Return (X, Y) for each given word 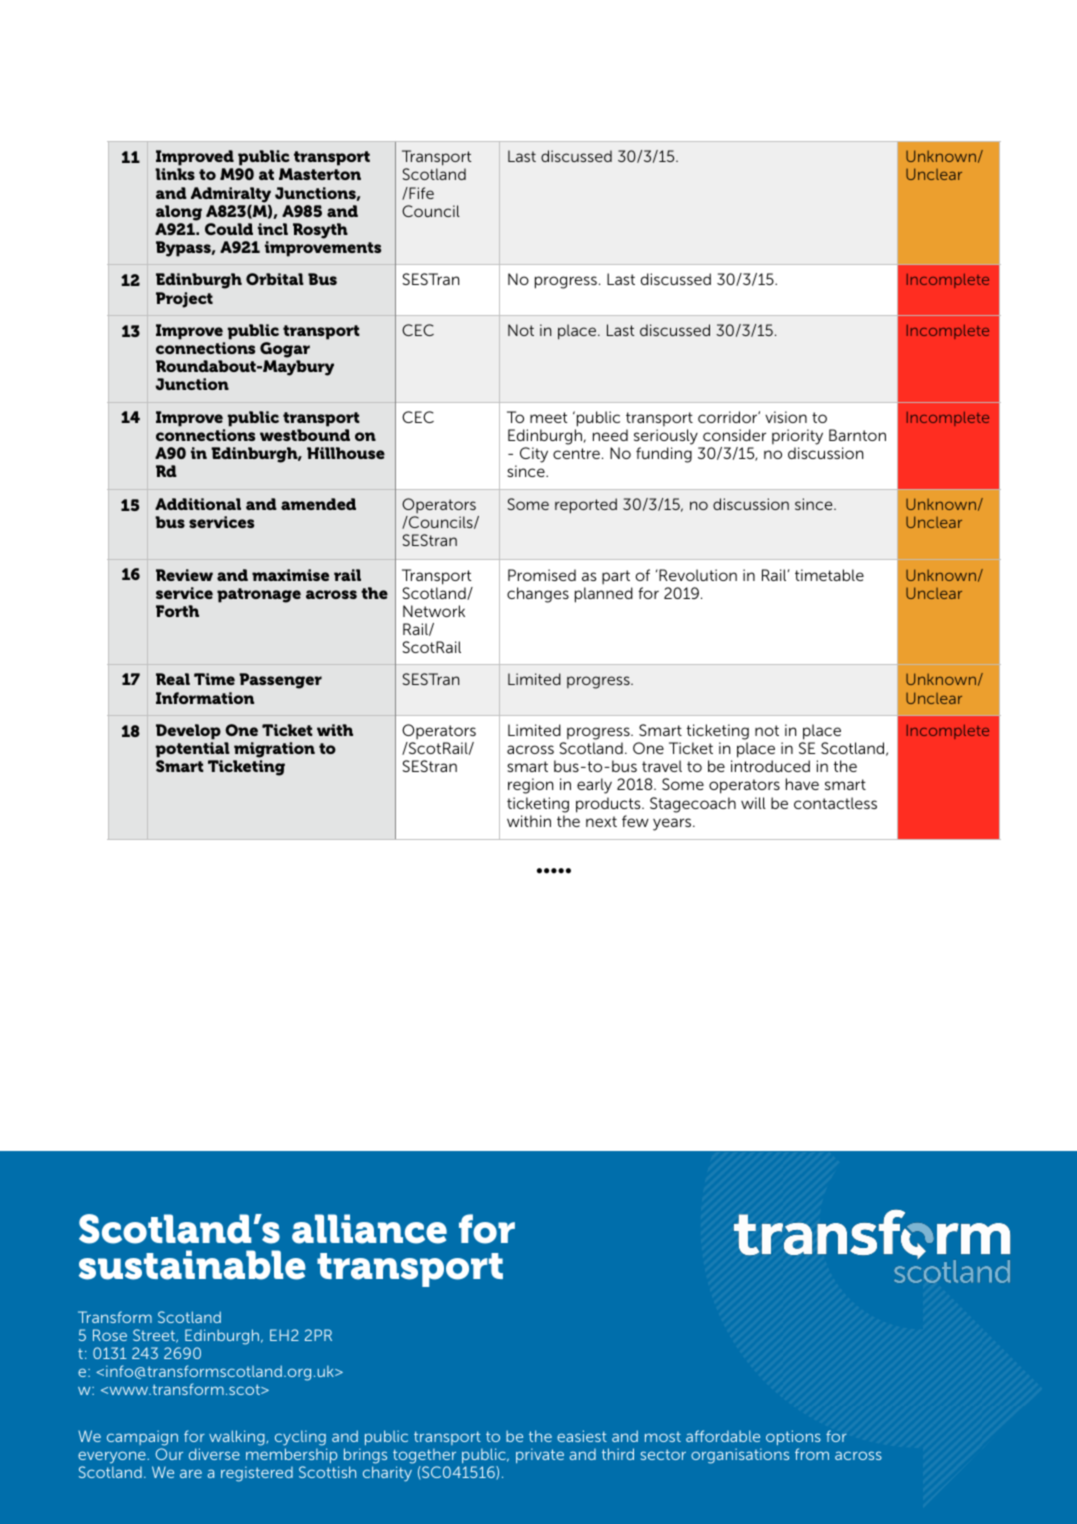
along (179, 213)
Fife (420, 193)
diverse (214, 1454)
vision (786, 417)
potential (193, 750)
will (753, 803)
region (530, 786)
